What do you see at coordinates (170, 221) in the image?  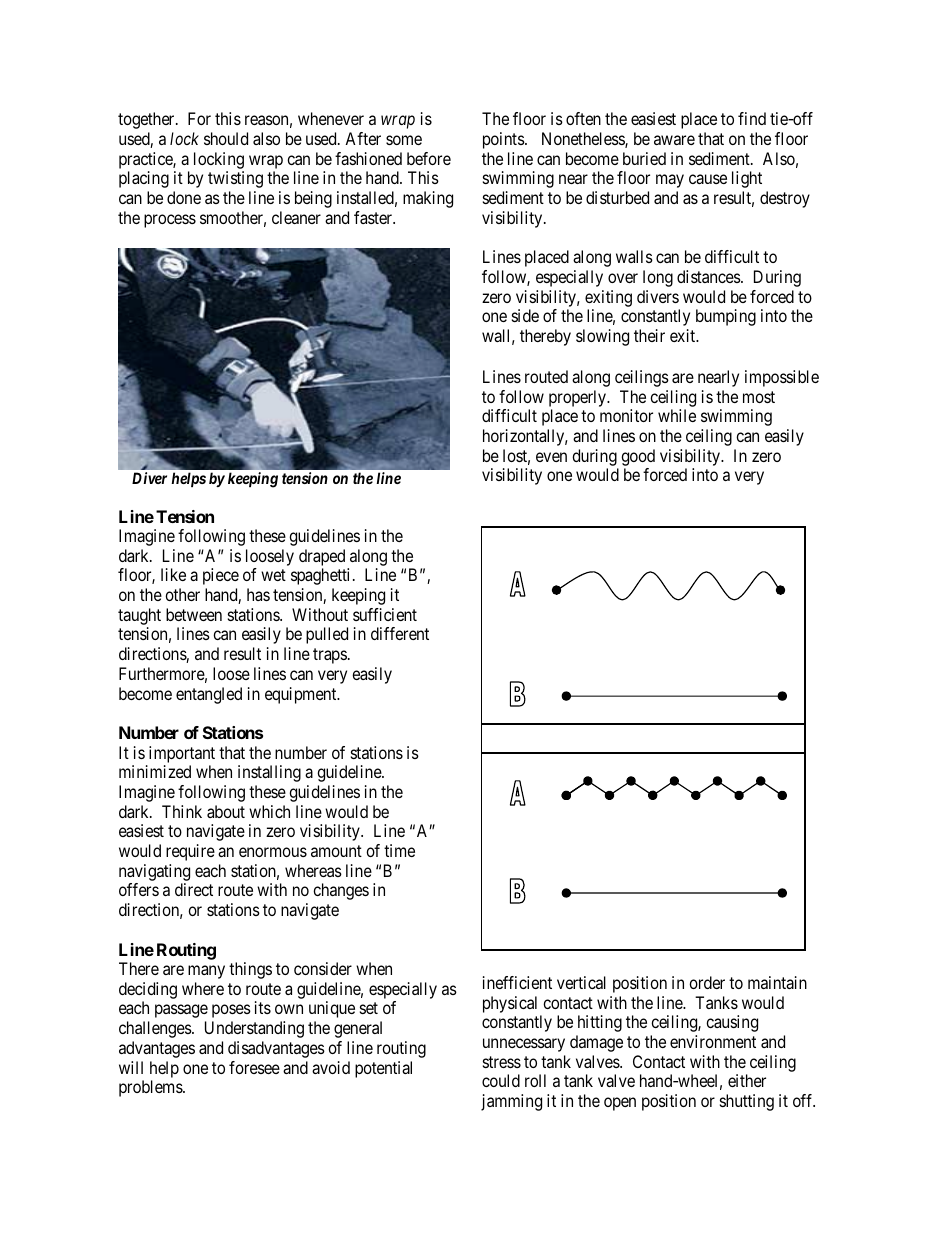 I see `process` at bounding box center [170, 221].
